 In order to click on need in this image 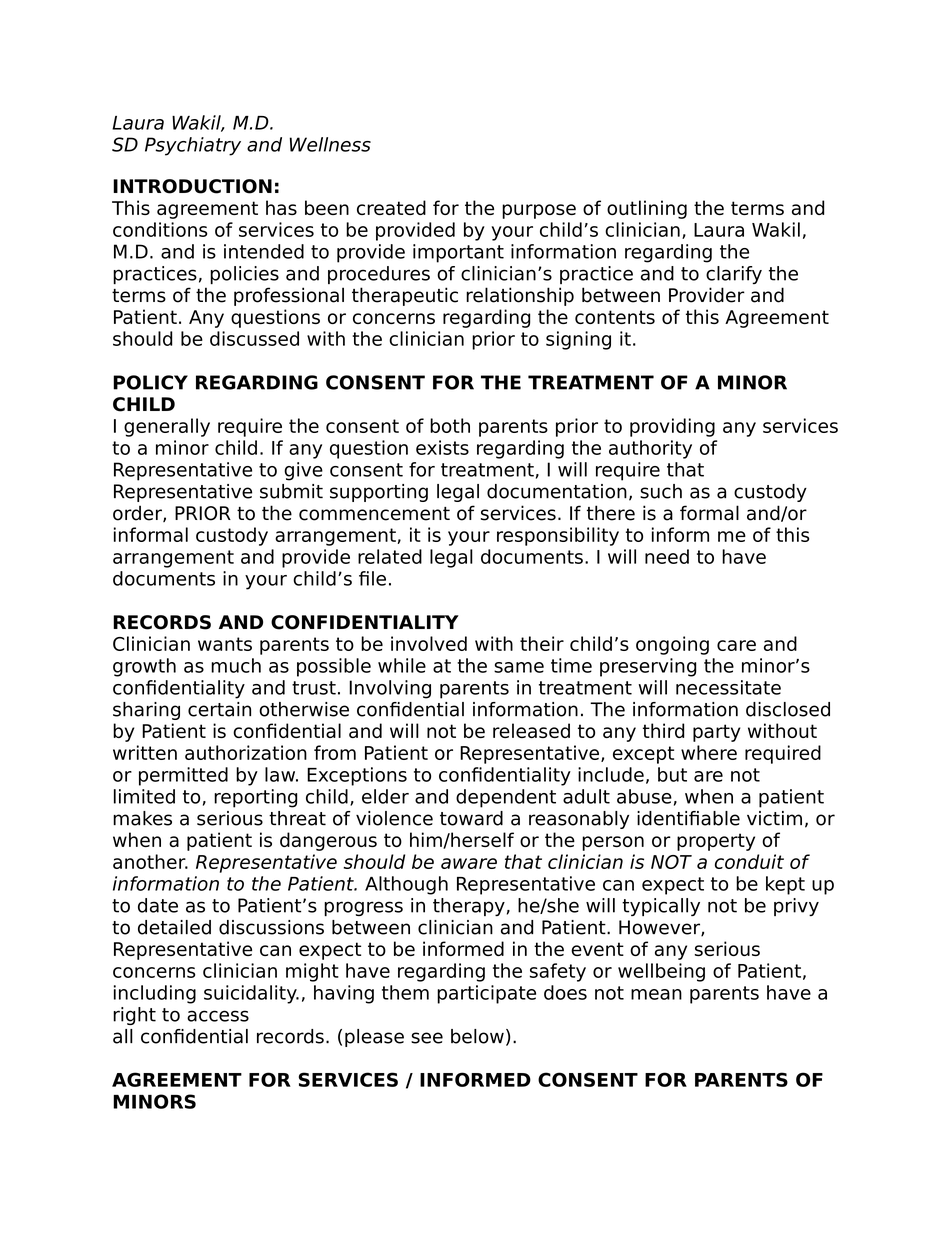, I will do `click(667, 556)`.
